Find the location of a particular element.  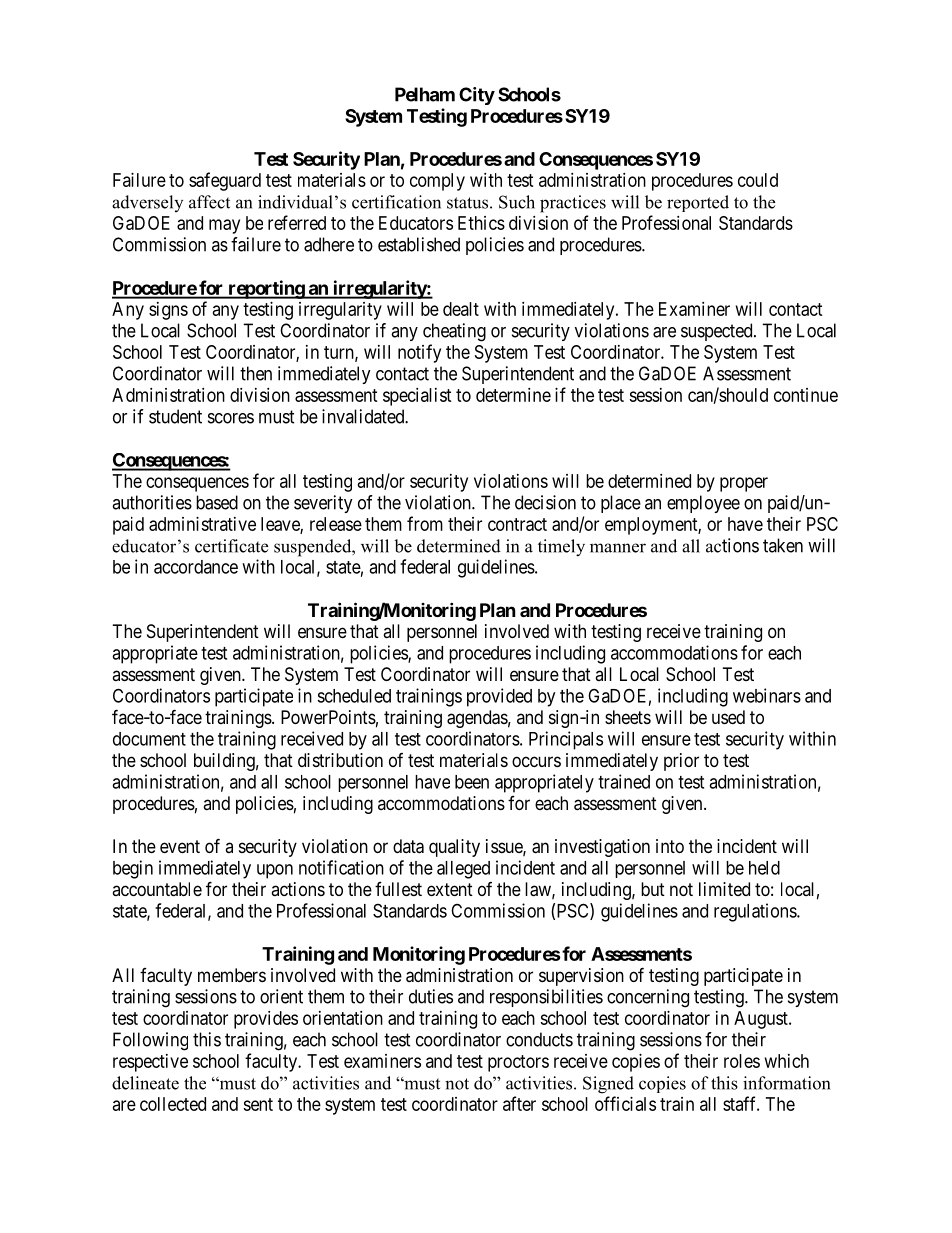

from is located at coordinates (425, 523).
